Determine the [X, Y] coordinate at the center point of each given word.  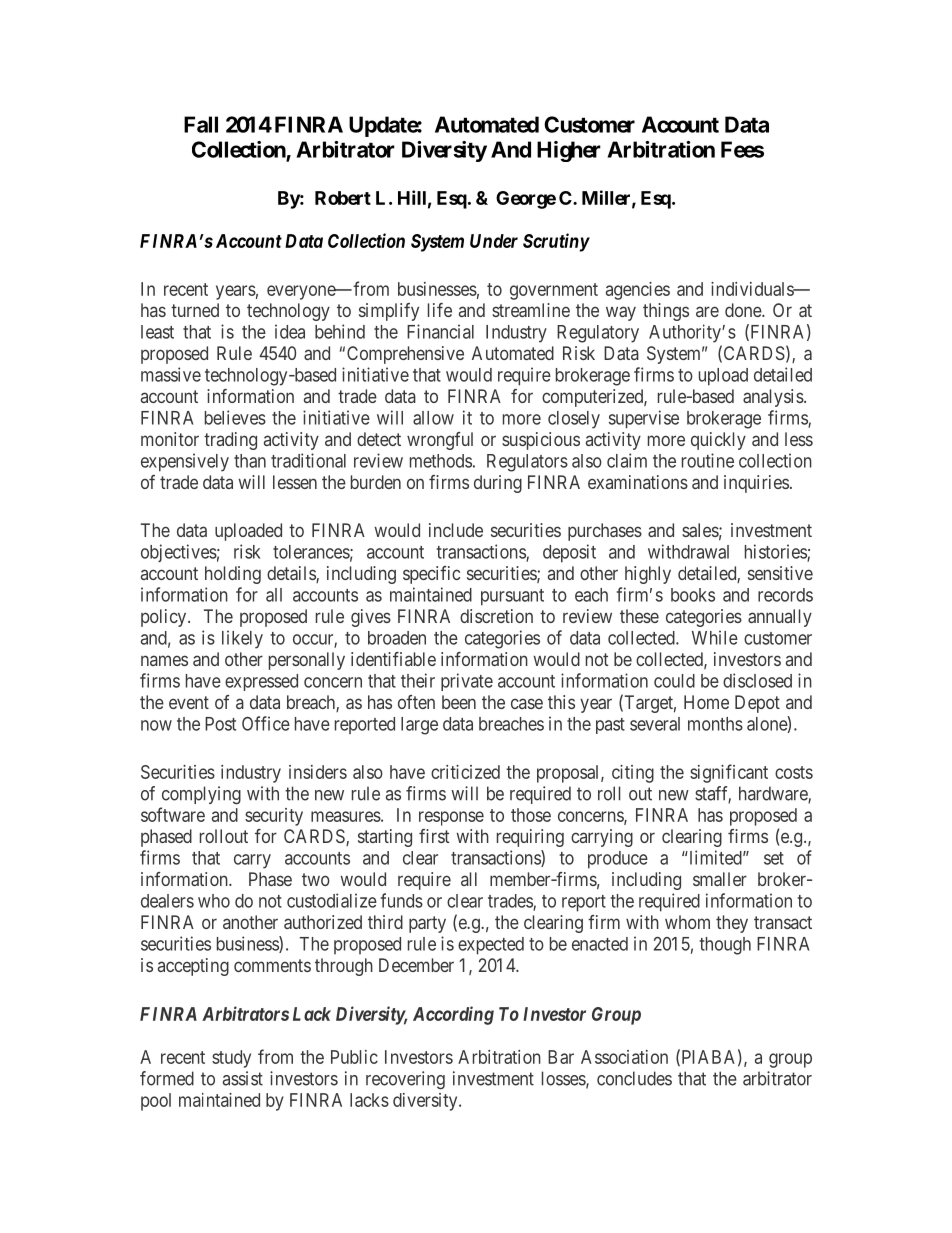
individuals [753, 289]
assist [243, 1078]
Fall [201, 124]
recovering [405, 1080]
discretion [496, 616]
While [715, 637]
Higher [569, 151]
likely [242, 639]
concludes [634, 1078]
